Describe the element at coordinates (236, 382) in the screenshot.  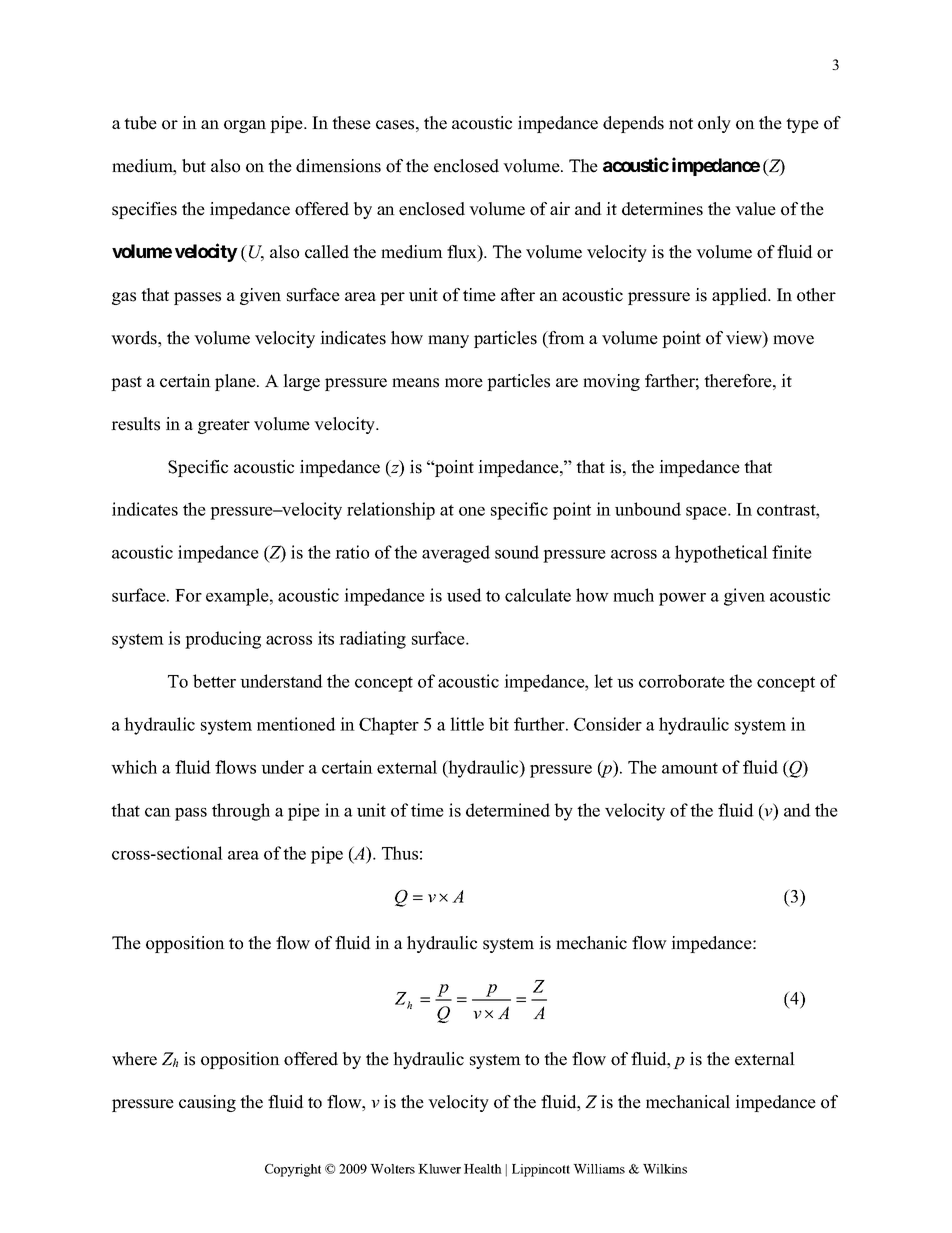
I see `plane` at that location.
